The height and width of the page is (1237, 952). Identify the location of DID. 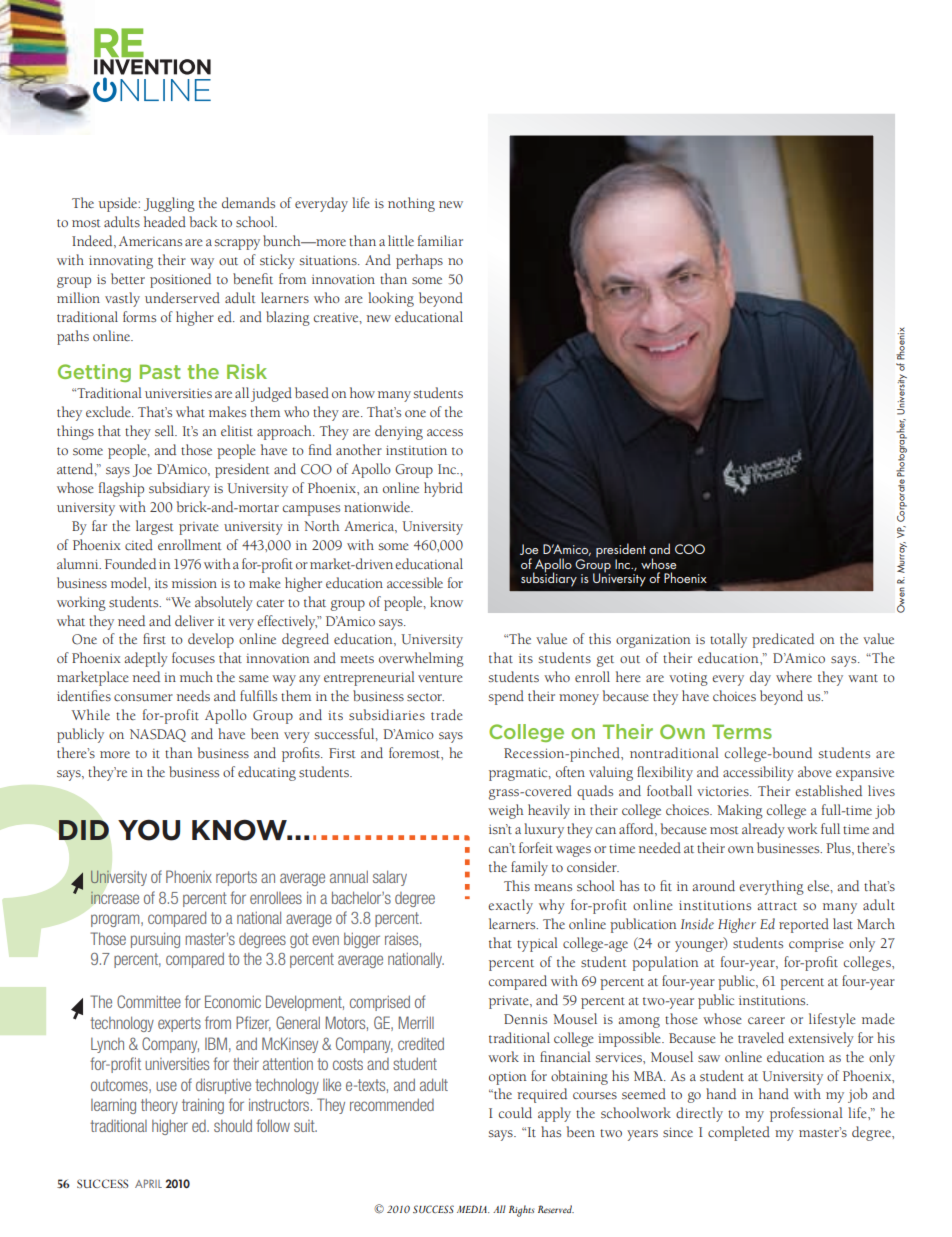
(84, 830).
